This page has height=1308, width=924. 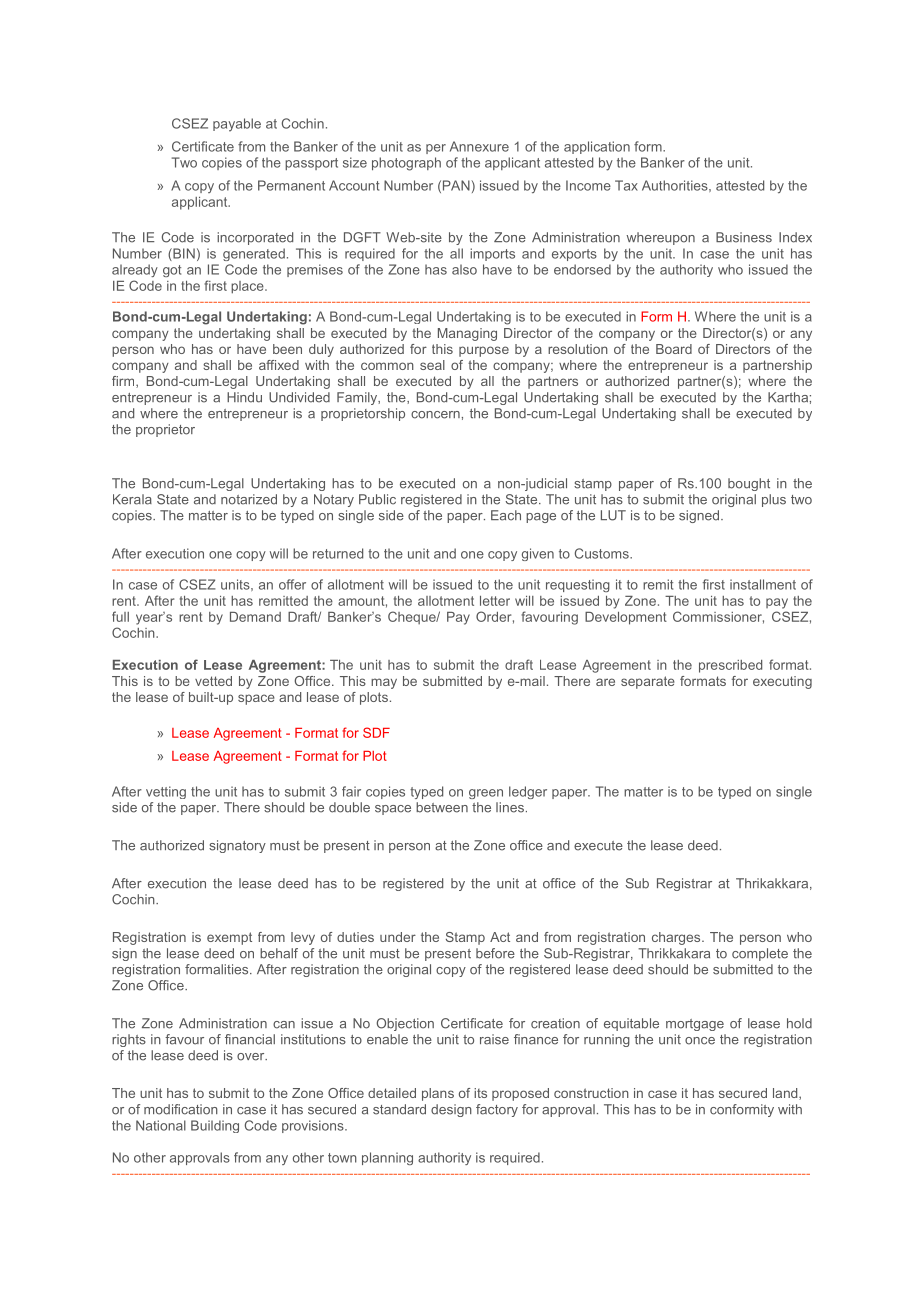 What do you see at coordinates (497, 1110) in the page?
I see `factory` at bounding box center [497, 1110].
